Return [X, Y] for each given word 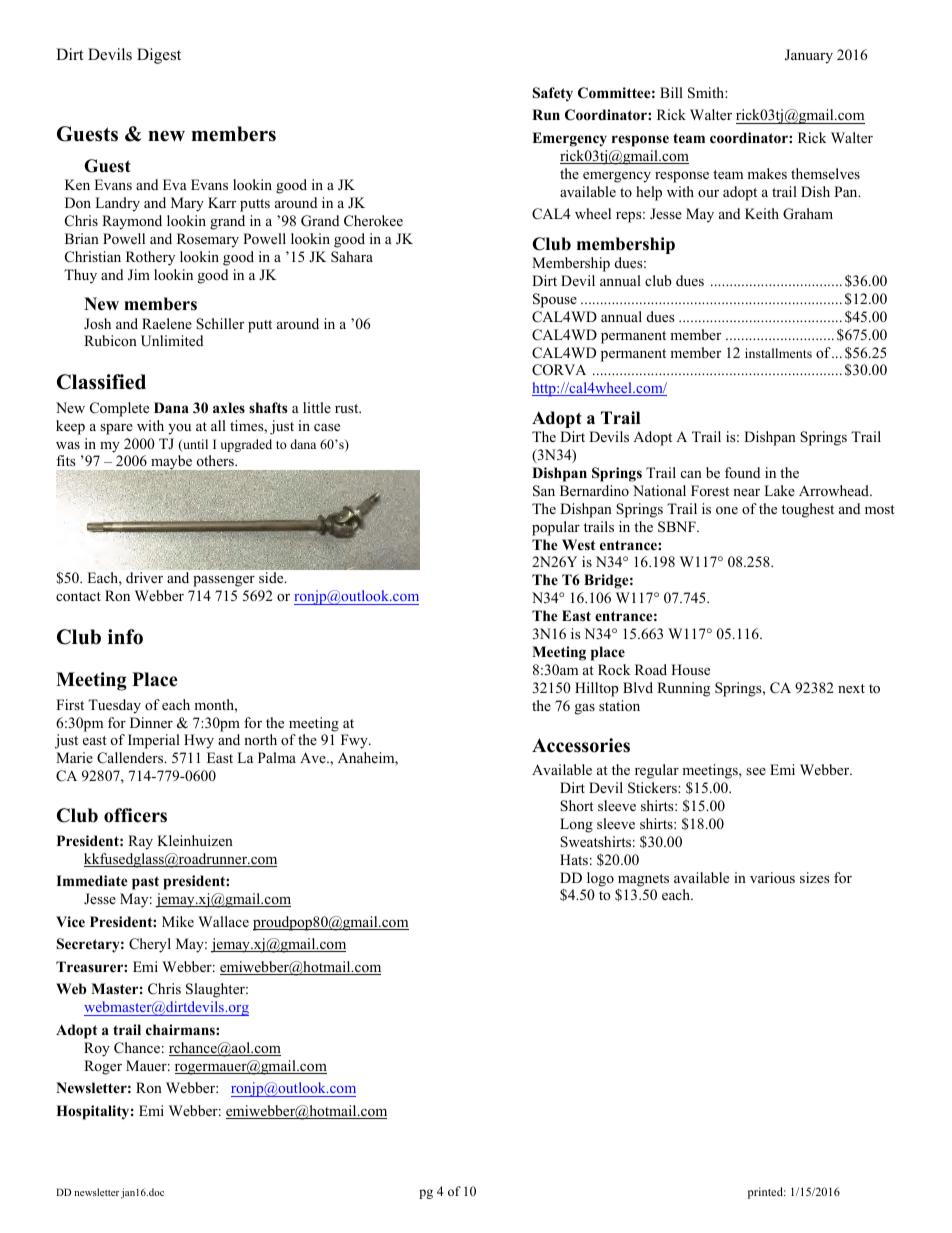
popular [556, 528]
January [809, 56]
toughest [808, 510]
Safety [553, 94]
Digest [159, 56]
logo [600, 879]
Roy [97, 1049]
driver [144, 577]
